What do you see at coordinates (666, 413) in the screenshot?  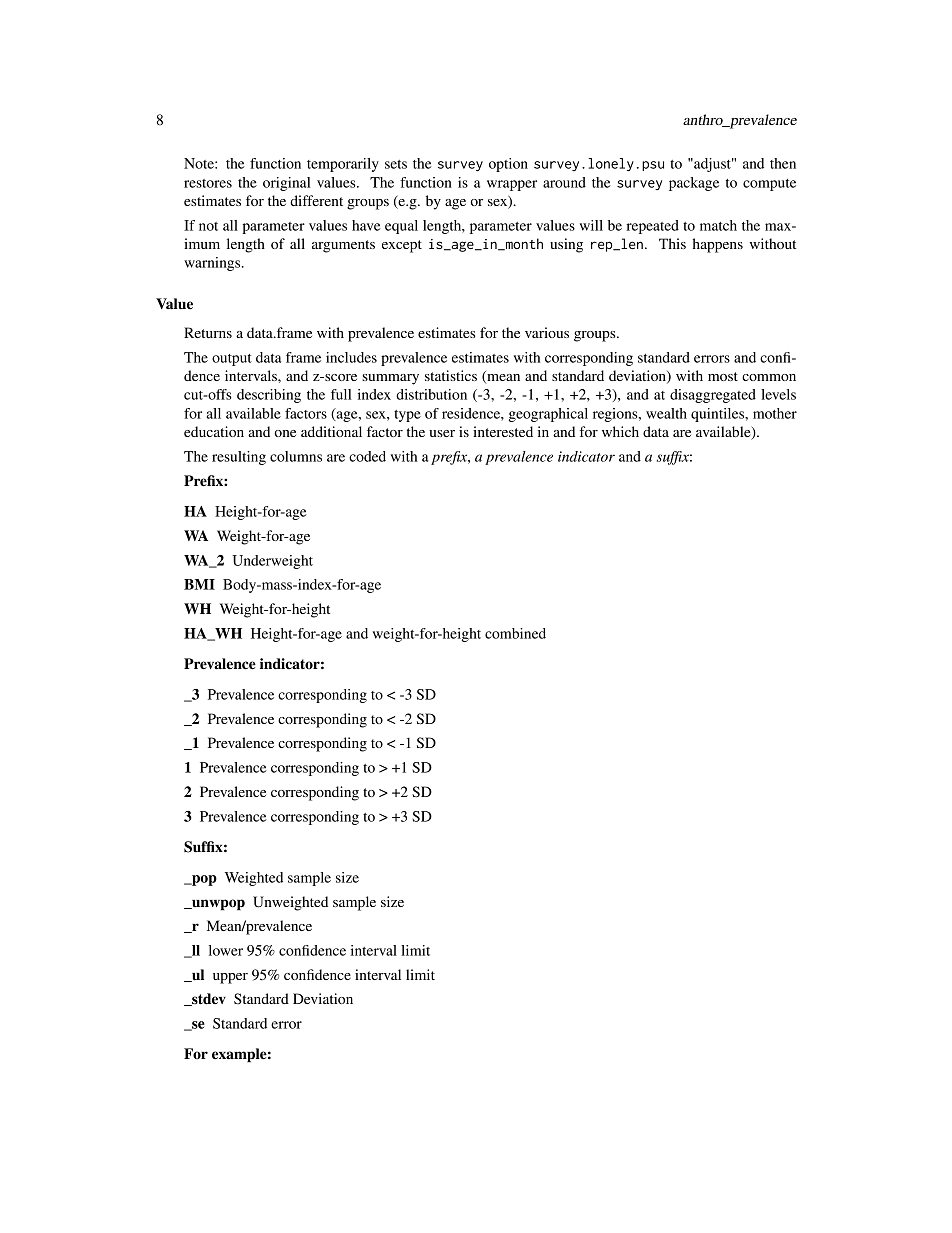 I see `wealth` at bounding box center [666, 413].
